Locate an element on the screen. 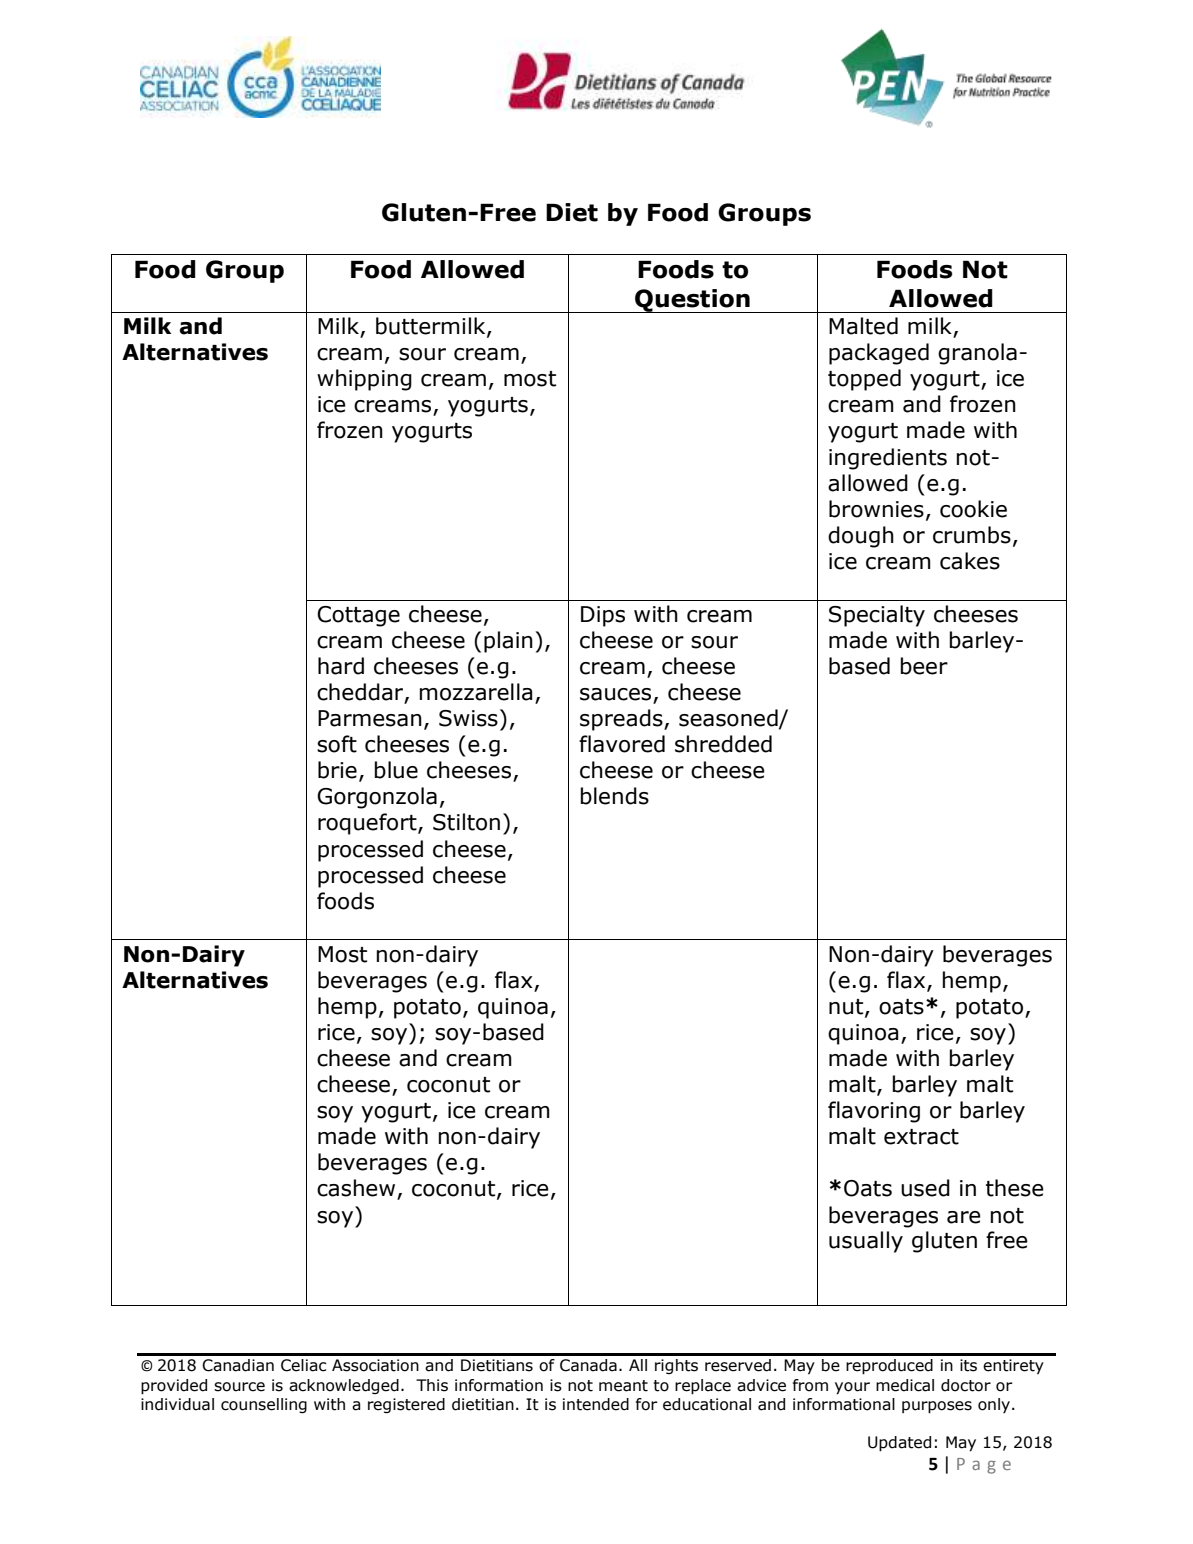  packaged is located at coordinates (879, 354).
